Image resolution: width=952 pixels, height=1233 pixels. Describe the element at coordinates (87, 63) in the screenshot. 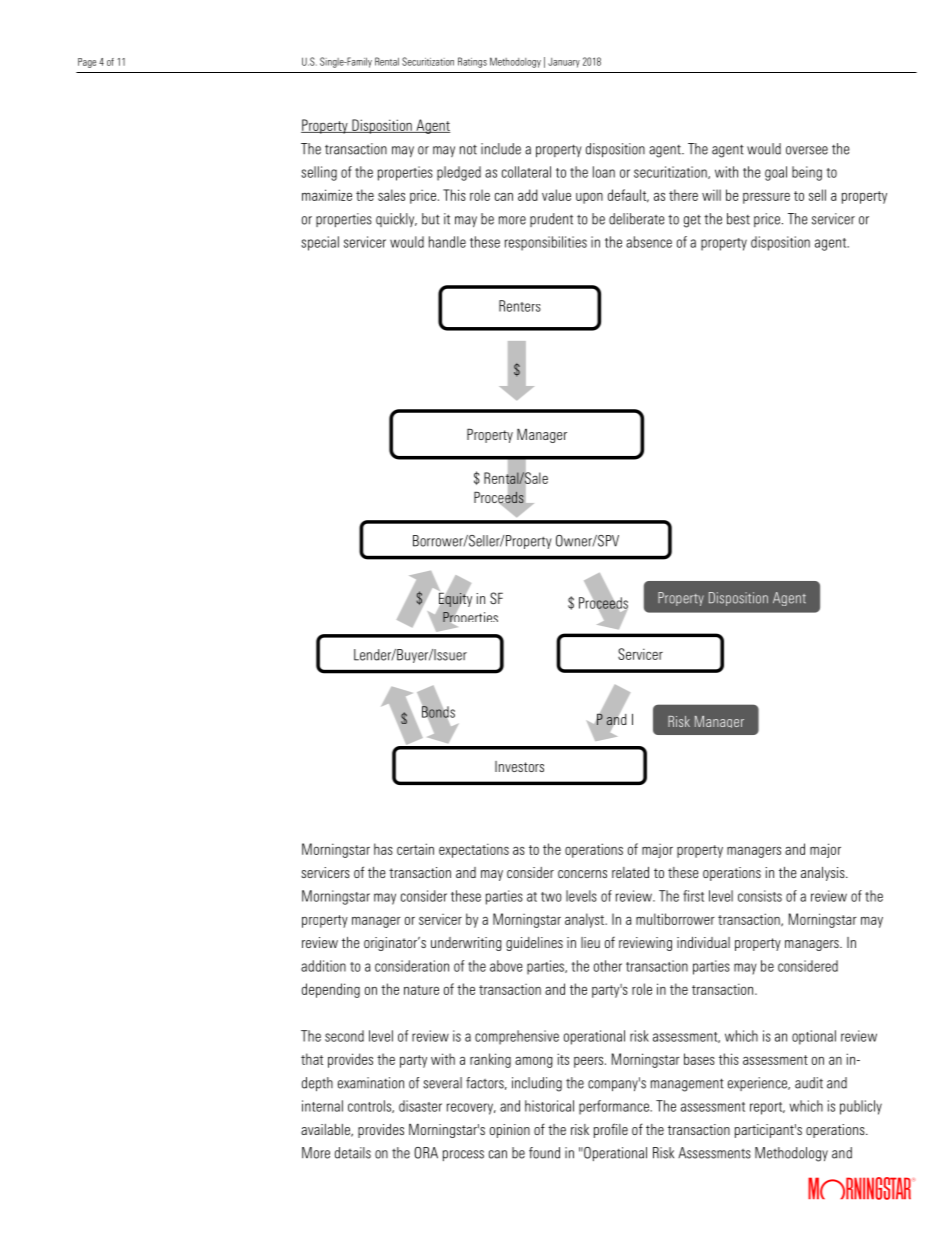

I see `Page` at that location.
